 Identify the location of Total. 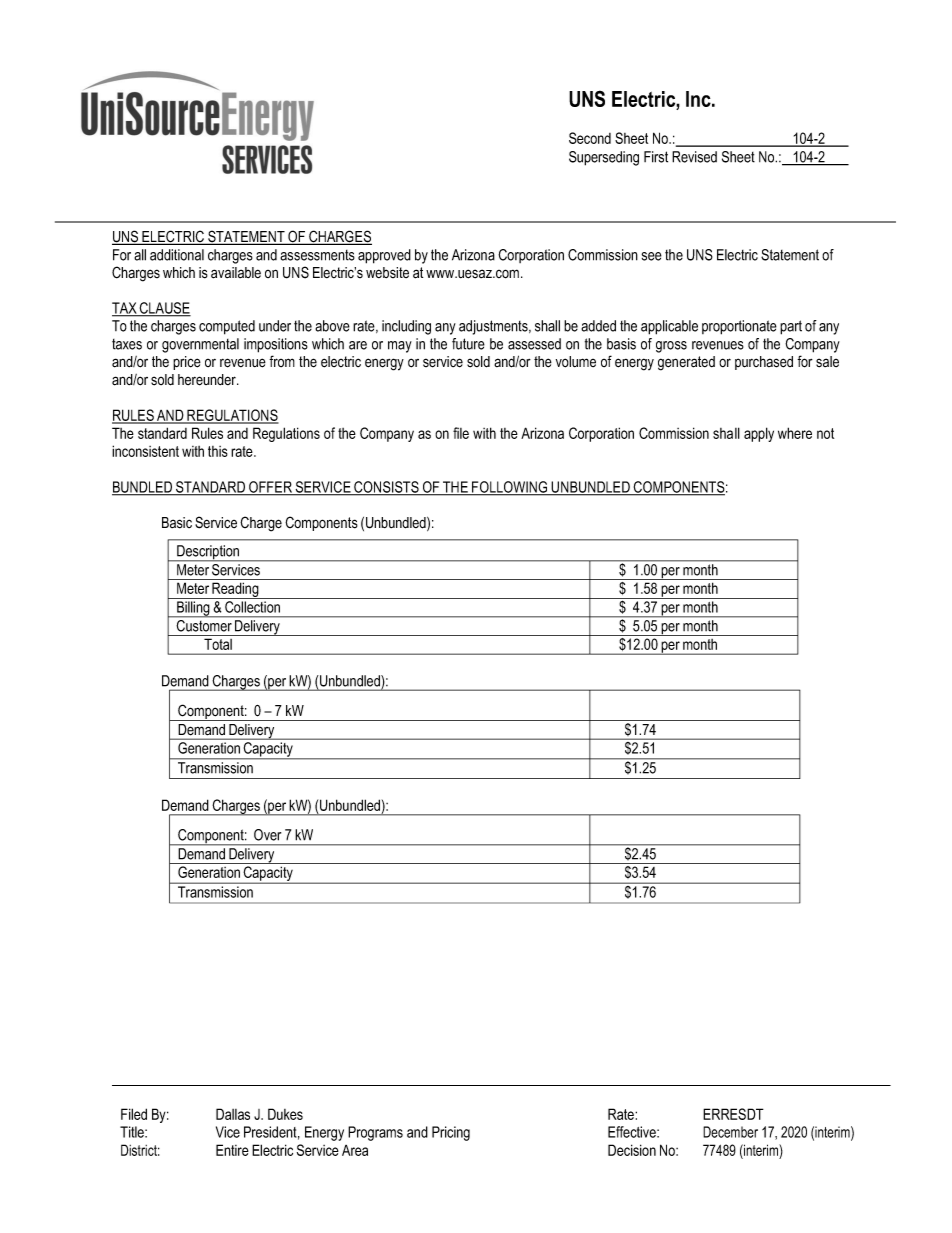
(218, 644).
